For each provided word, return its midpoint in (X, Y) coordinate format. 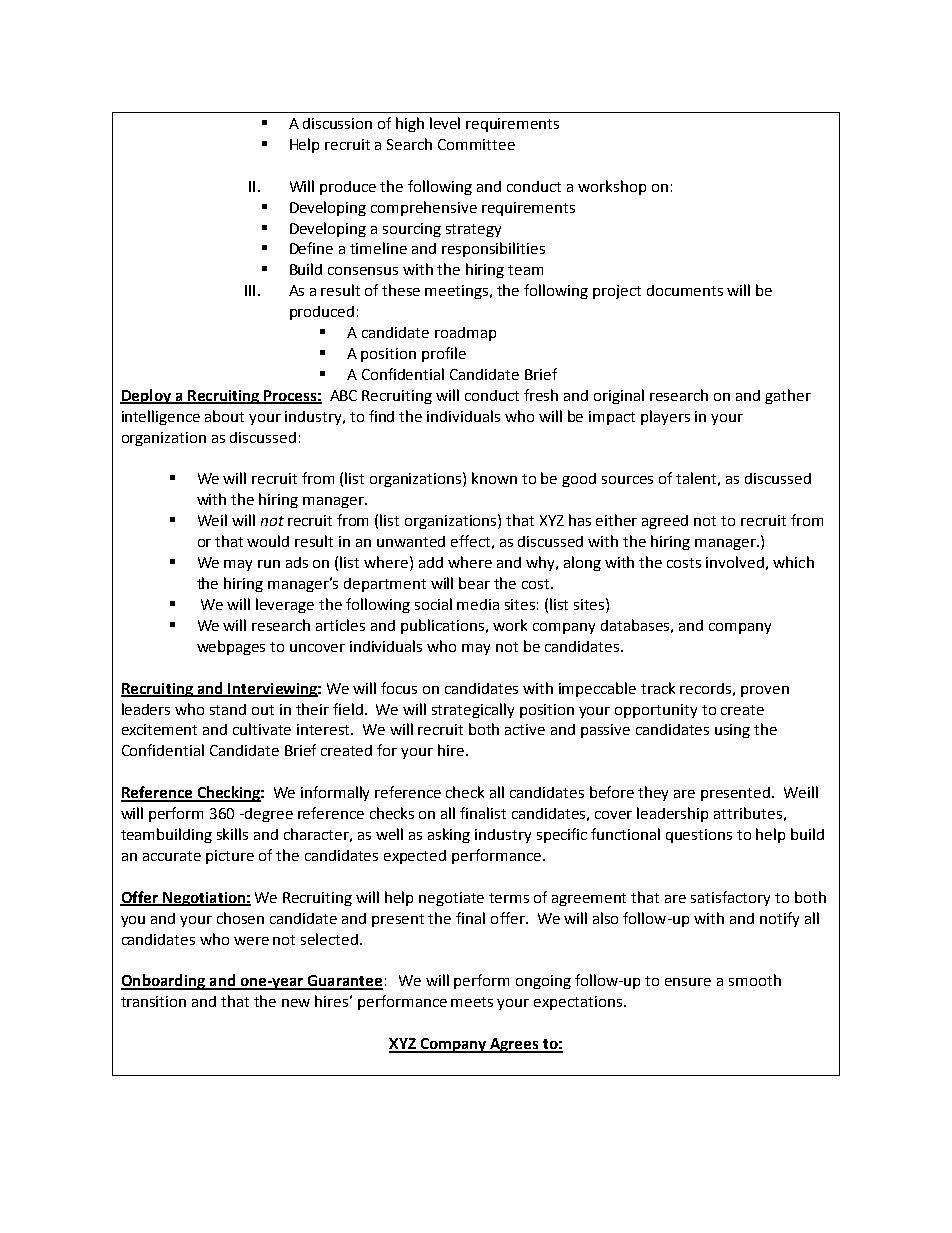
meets (472, 1002)
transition (153, 1001)
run (269, 564)
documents (685, 290)
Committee (476, 144)
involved (735, 562)
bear (474, 583)
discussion (337, 123)
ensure (688, 982)
